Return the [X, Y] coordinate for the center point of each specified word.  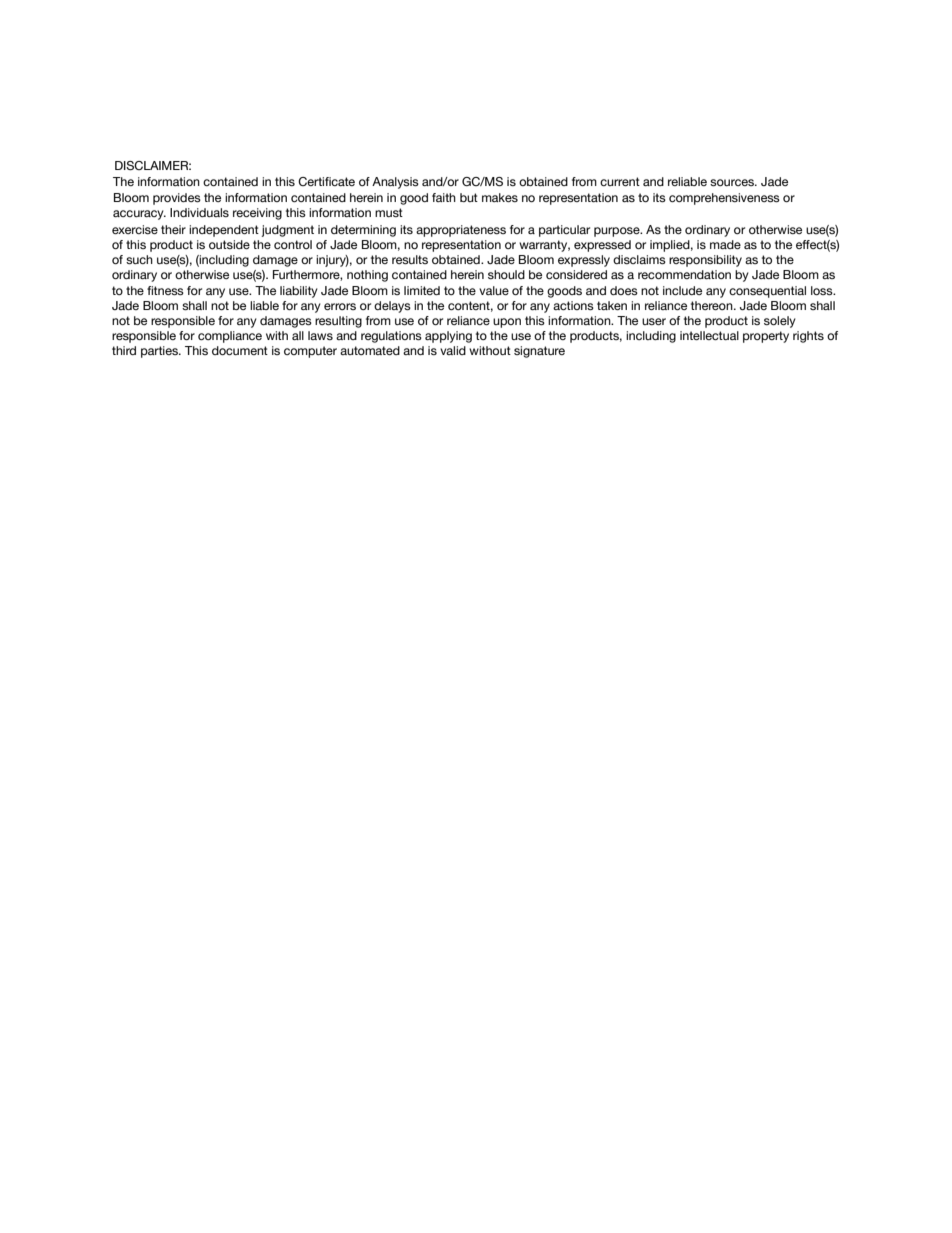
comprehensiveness [724, 199]
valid [453, 350]
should [506, 274]
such [139, 260]
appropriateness [461, 231]
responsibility [705, 261]
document [240, 350]
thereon [713, 305]
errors [340, 306]
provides [177, 199]
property [766, 337]
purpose [618, 232]
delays [392, 307]
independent [224, 231]
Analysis [395, 183]
